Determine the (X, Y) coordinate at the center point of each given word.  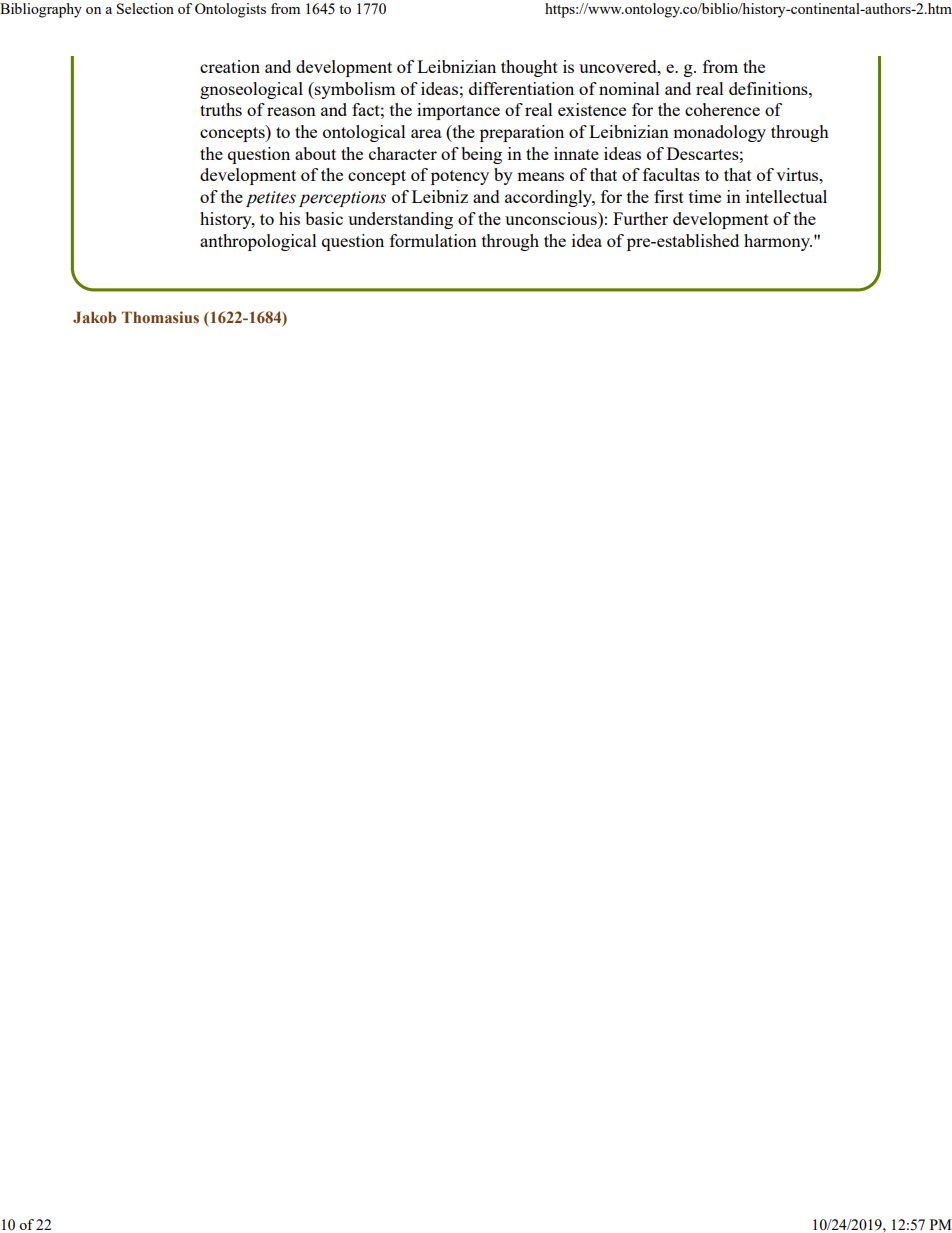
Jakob (94, 317)
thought (529, 68)
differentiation (521, 88)
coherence (722, 109)
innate (576, 153)
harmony (778, 242)
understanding (400, 220)
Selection (145, 8)
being (482, 155)
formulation (433, 240)
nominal (629, 88)
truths (221, 109)
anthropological (258, 242)
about (315, 153)
